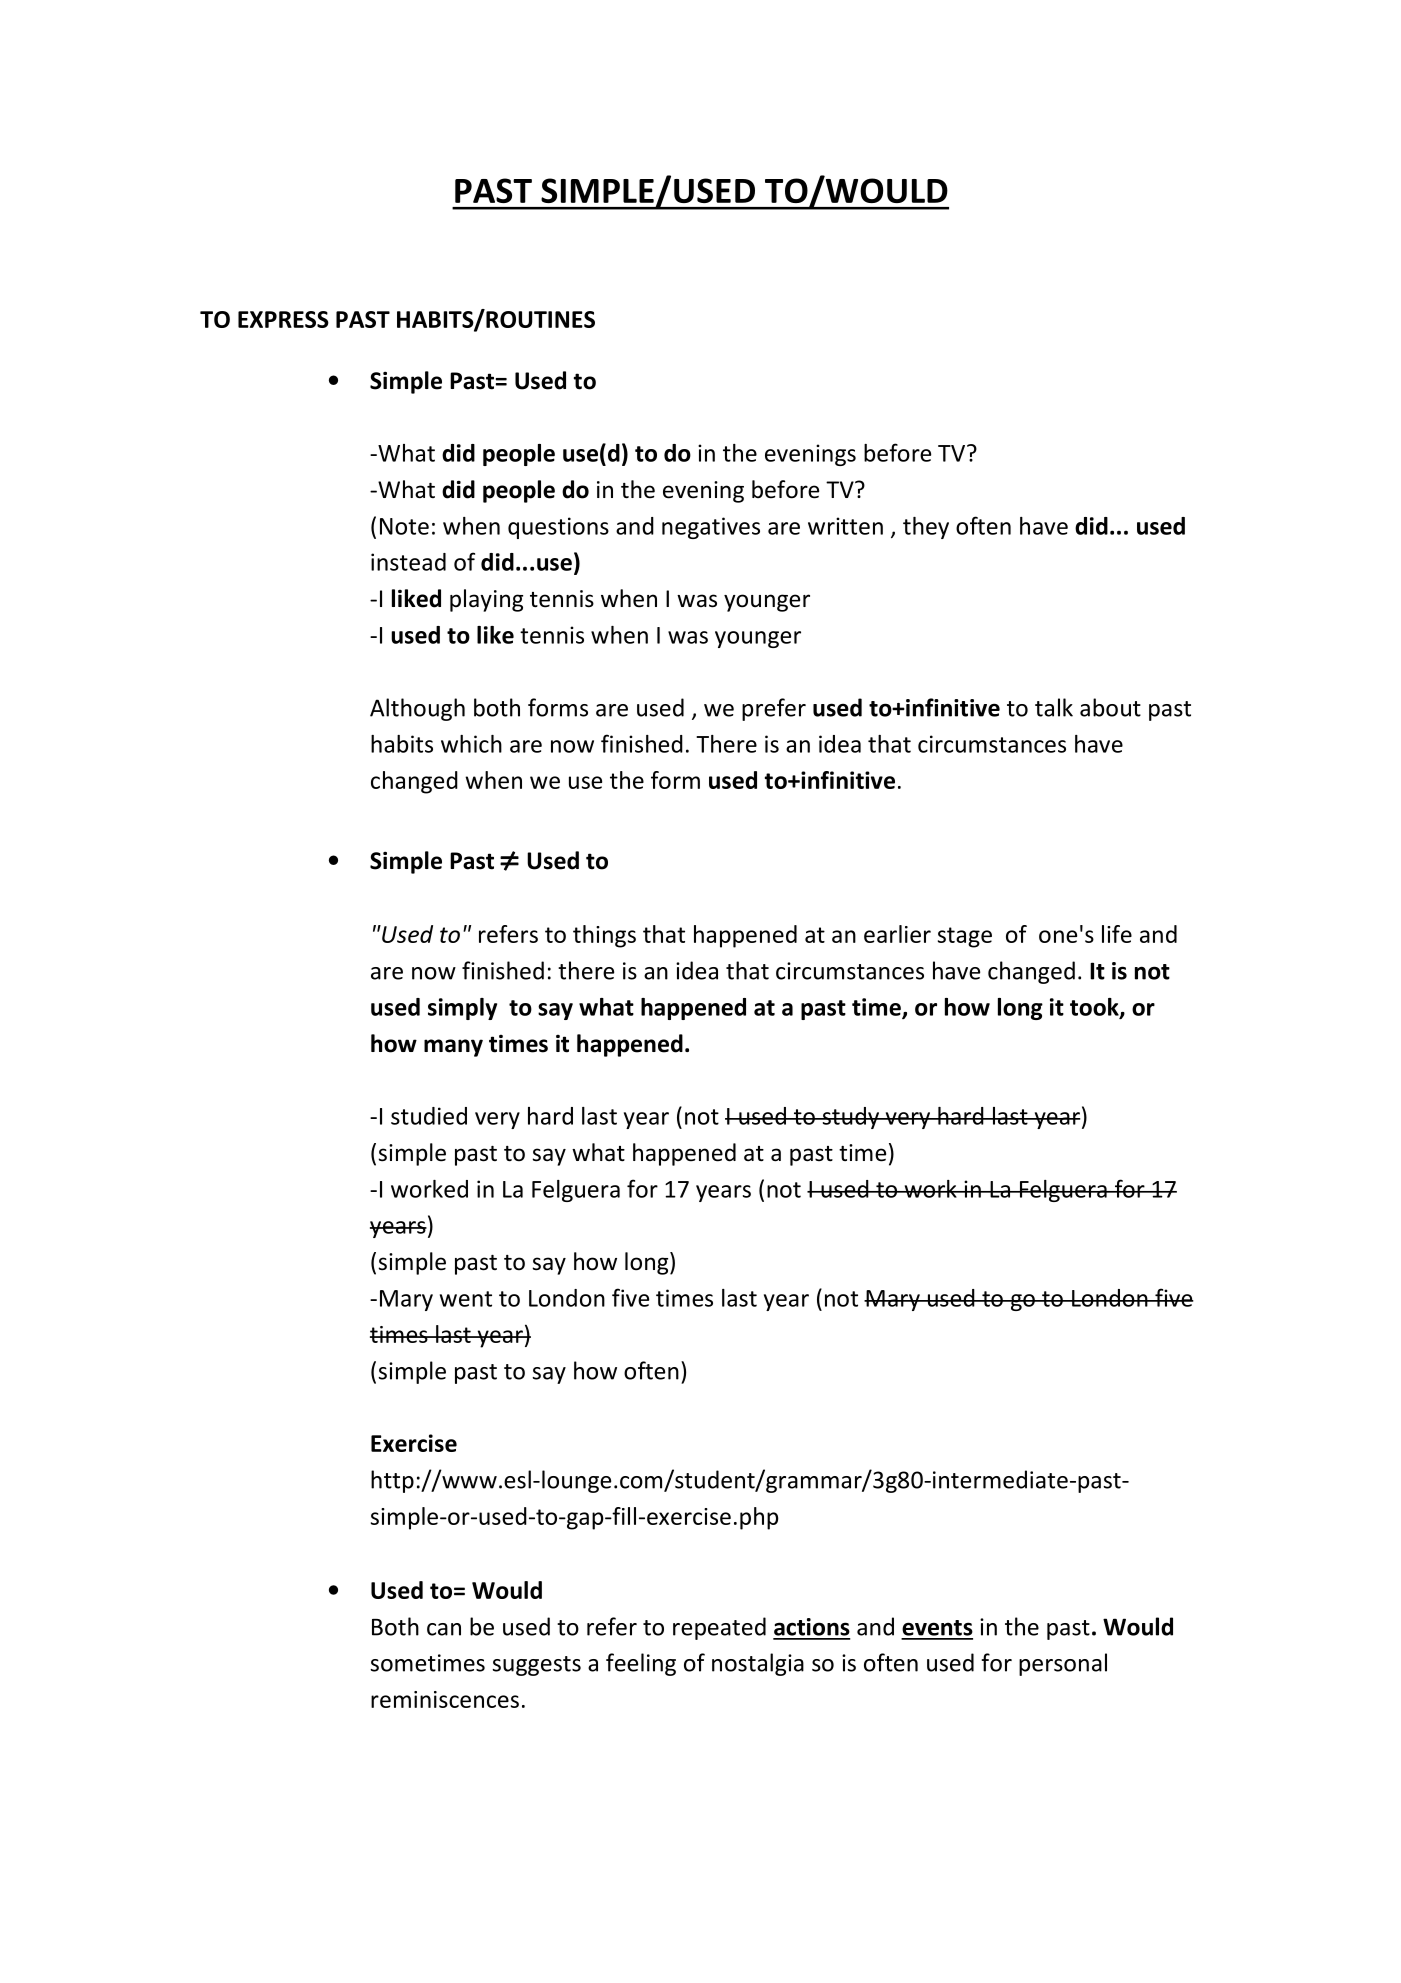 This image has height=1983, width=1401. I want to click on took, so click(1095, 1008).
